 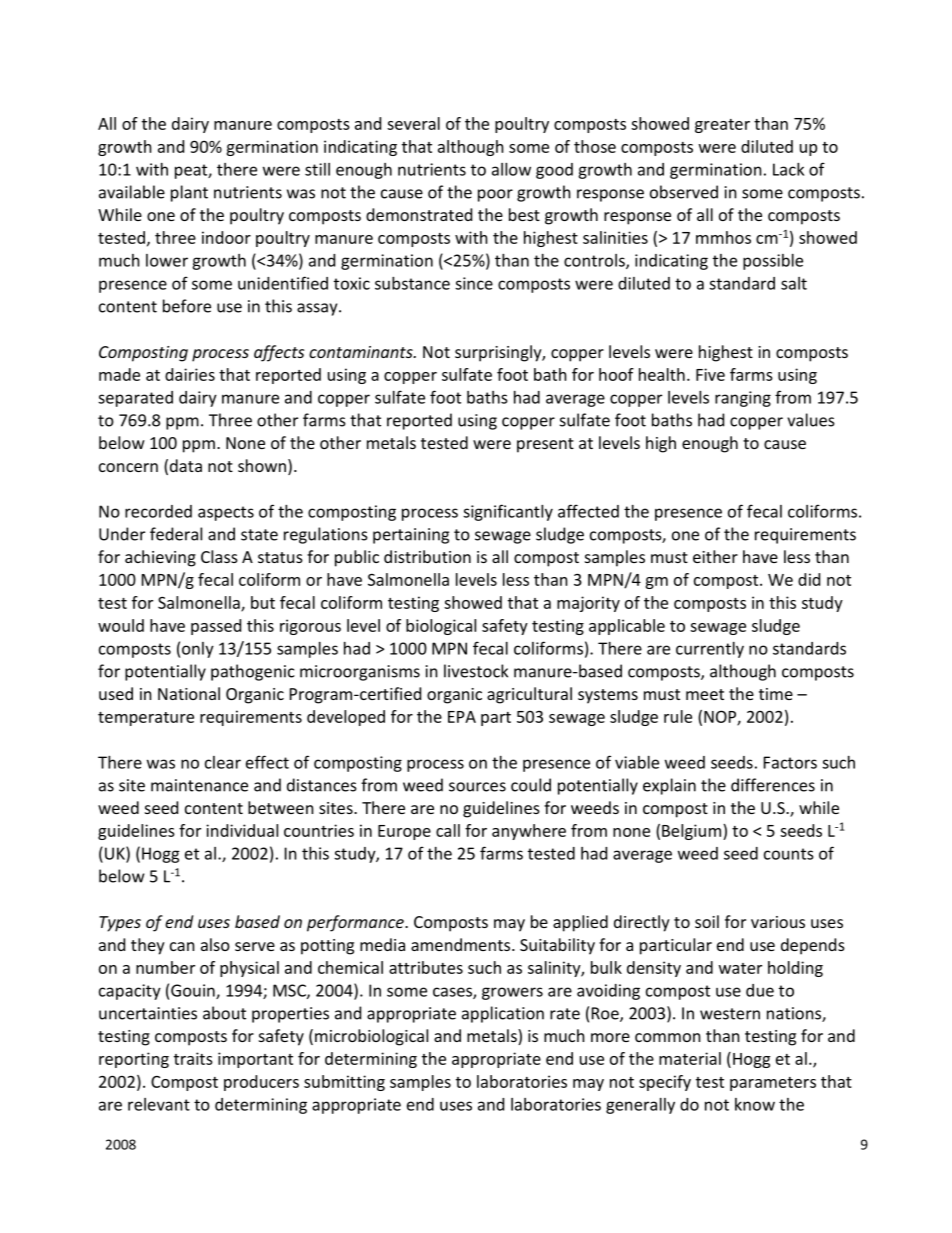 What do you see at coordinates (705, 694) in the screenshot?
I see `meet` at bounding box center [705, 694].
